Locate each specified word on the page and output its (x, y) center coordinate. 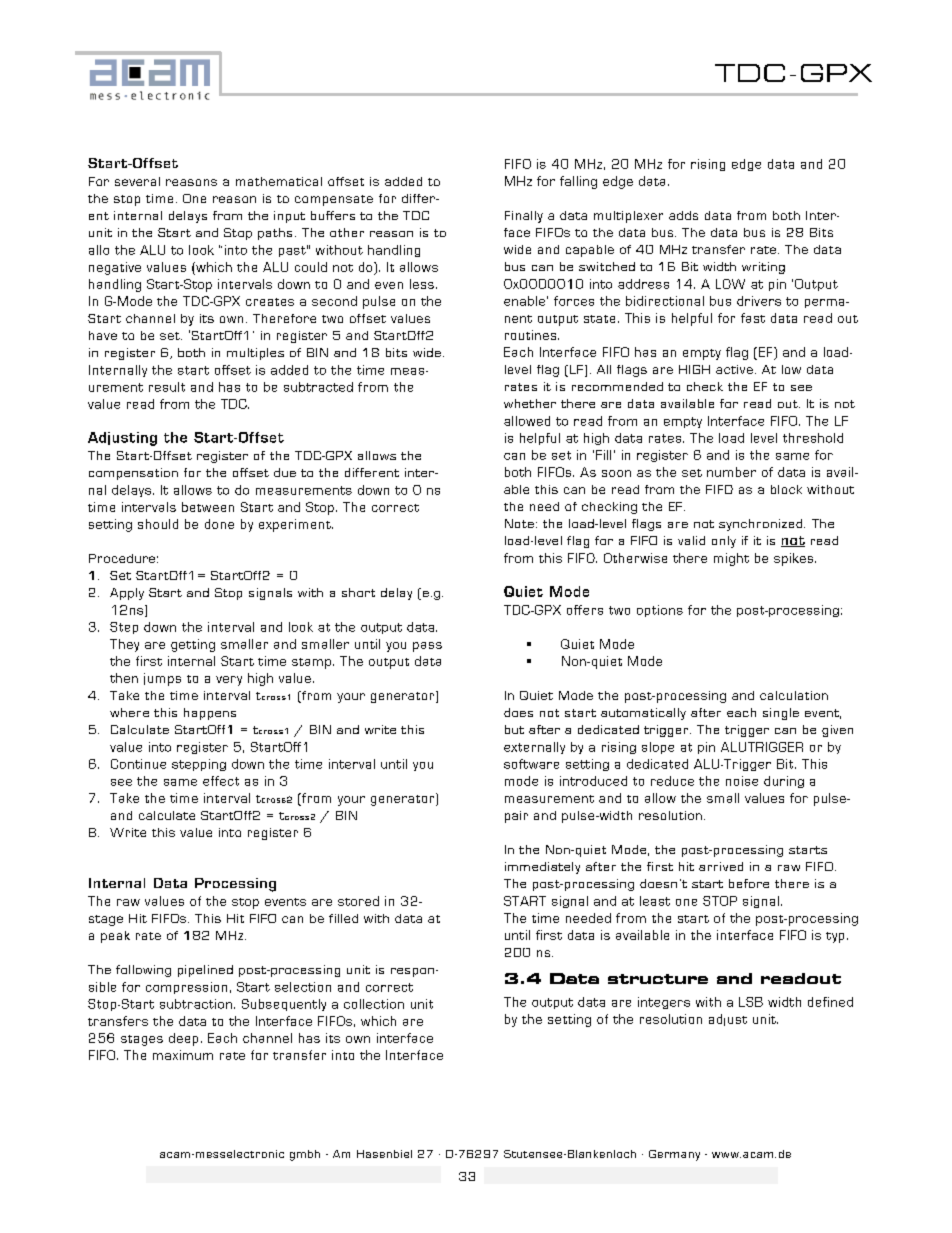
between (208, 507)
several (137, 181)
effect (221, 781)
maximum (183, 1055)
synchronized (762, 525)
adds (683, 215)
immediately (542, 868)
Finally (524, 217)
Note (519, 523)
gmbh (305, 1155)
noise (742, 781)
